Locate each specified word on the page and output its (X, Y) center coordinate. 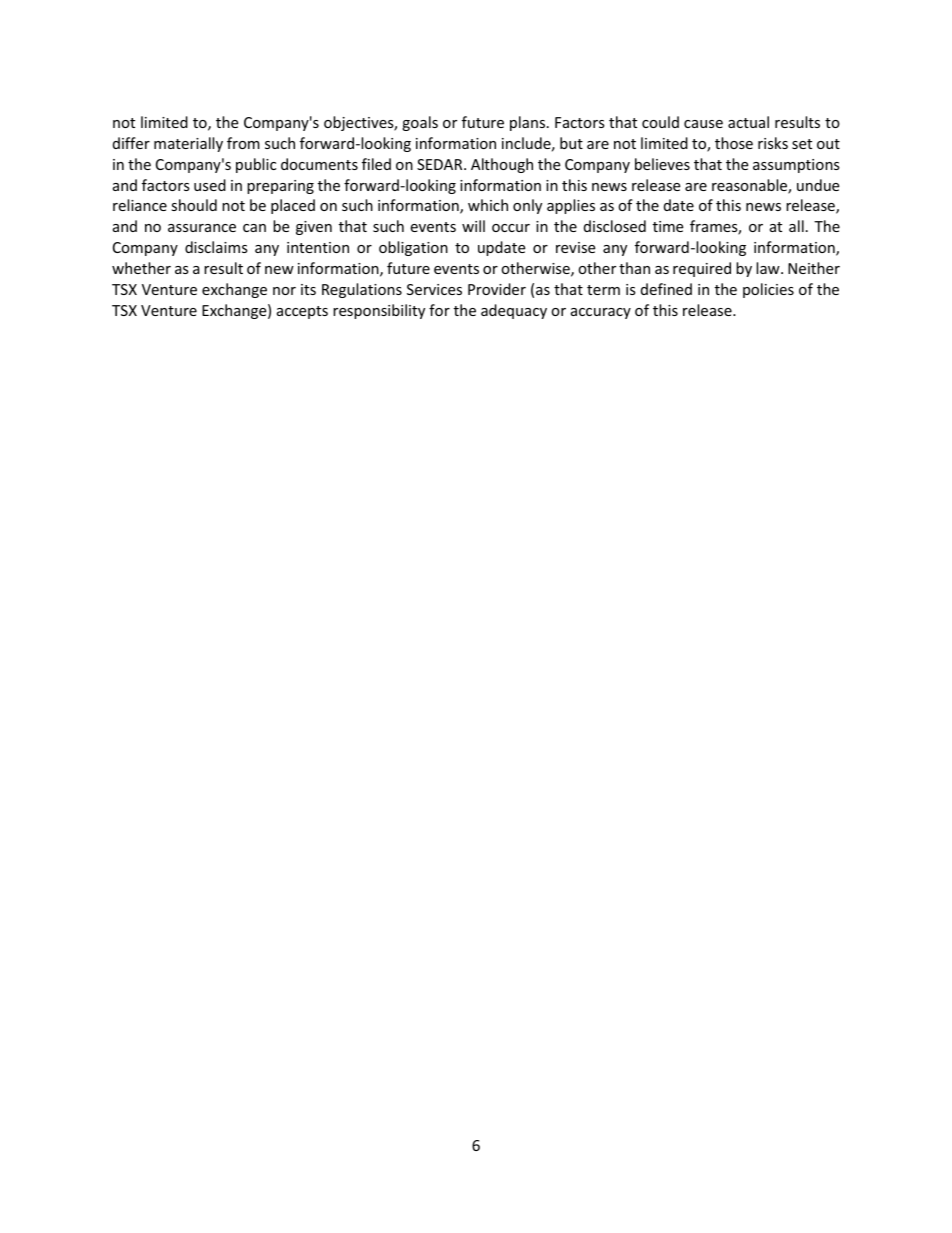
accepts (302, 312)
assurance (202, 228)
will (473, 226)
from (243, 143)
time (668, 226)
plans (529, 123)
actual (748, 122)
